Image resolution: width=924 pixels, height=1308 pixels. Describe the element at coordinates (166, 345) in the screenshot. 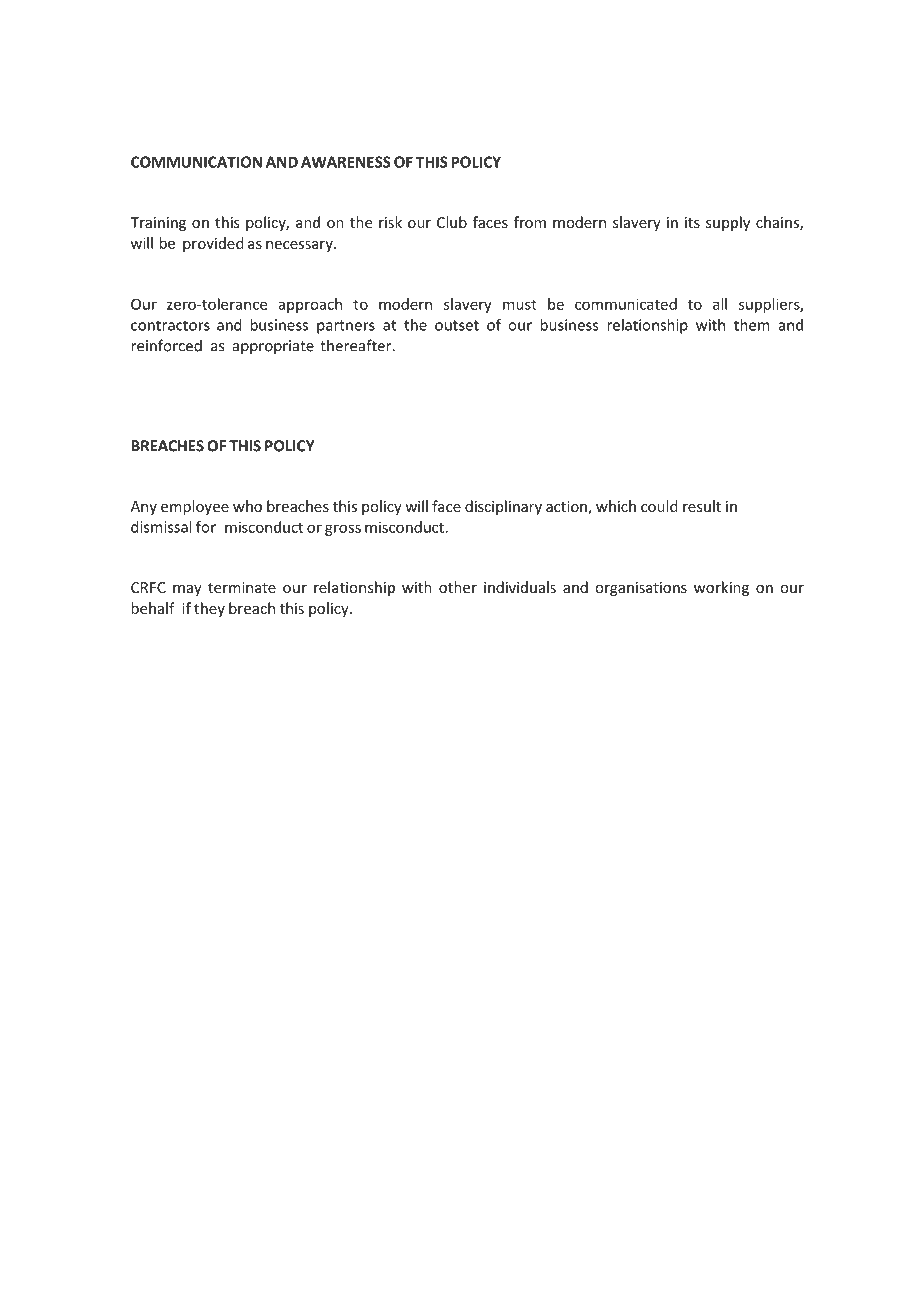

I see `reinforced` at that location.
